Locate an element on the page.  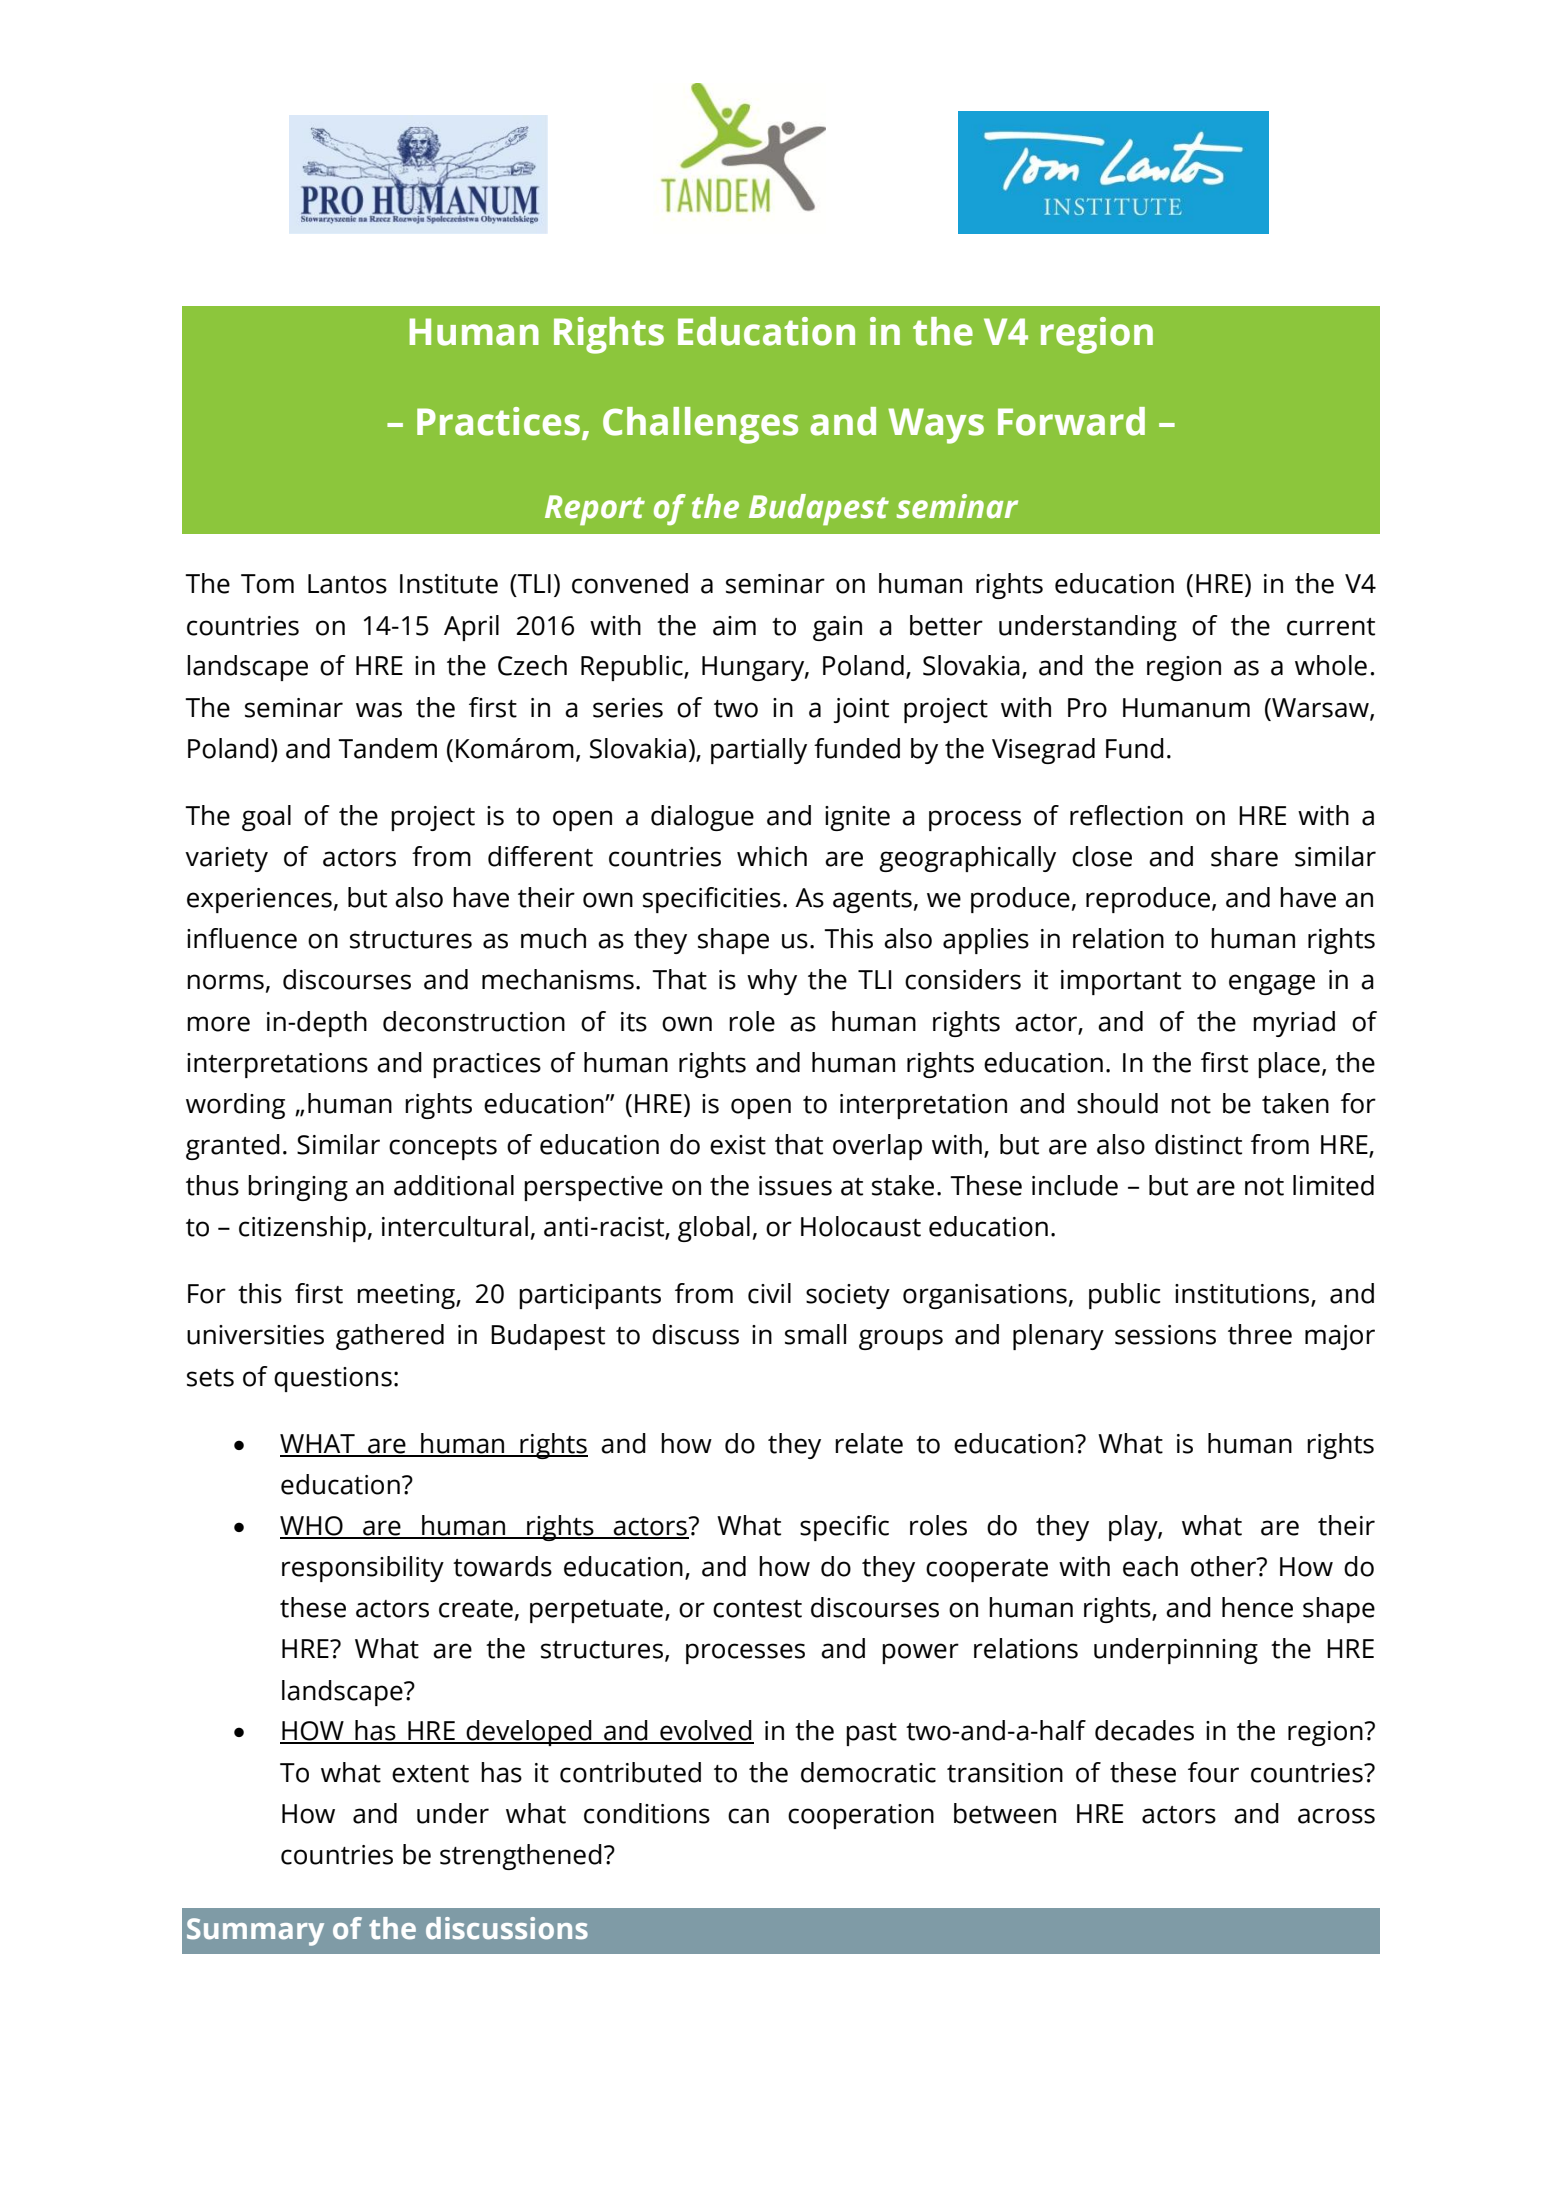
distinct is located at coordinates (1198, 1144).
